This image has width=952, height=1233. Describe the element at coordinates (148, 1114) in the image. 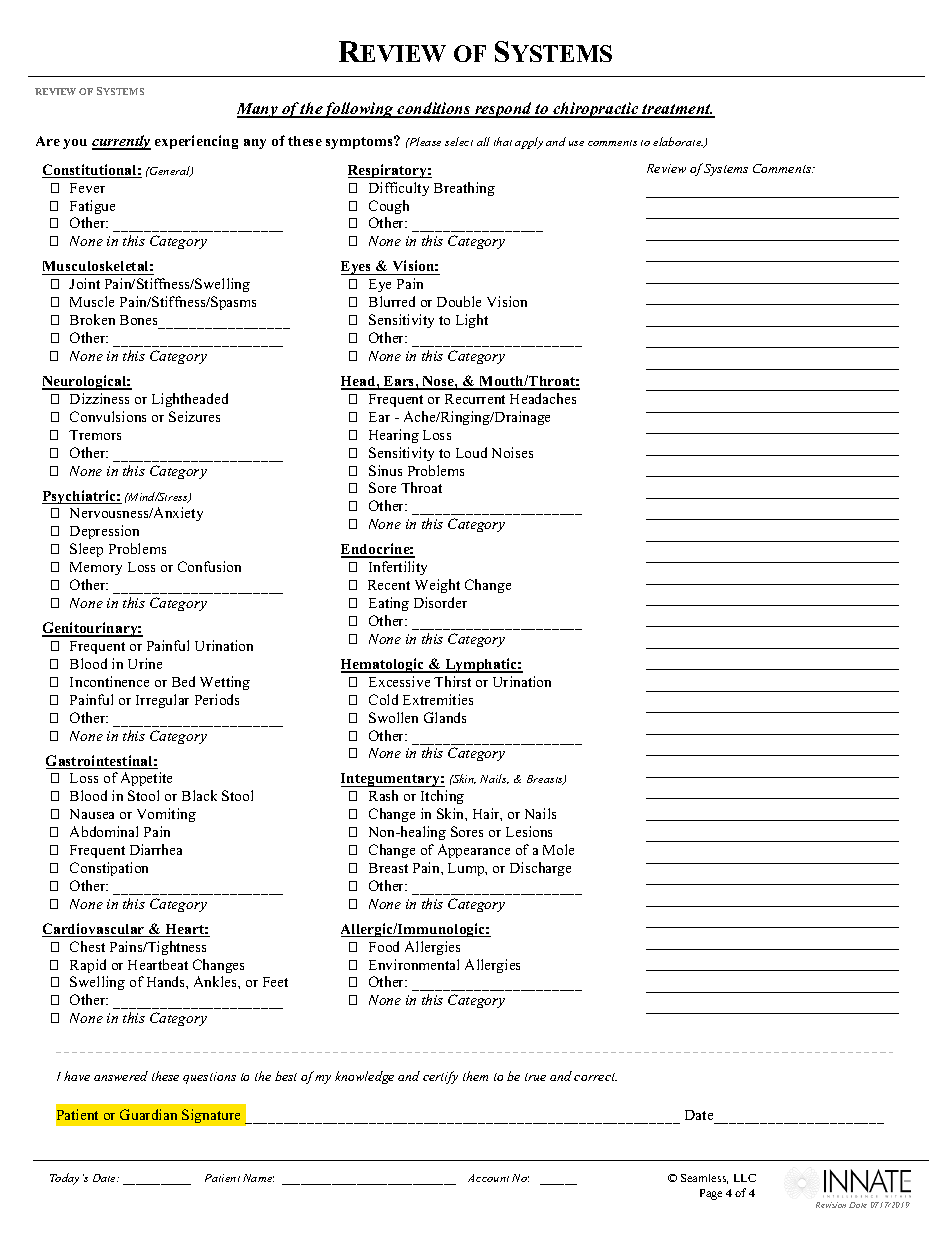

I see `Guardian` at that location.
